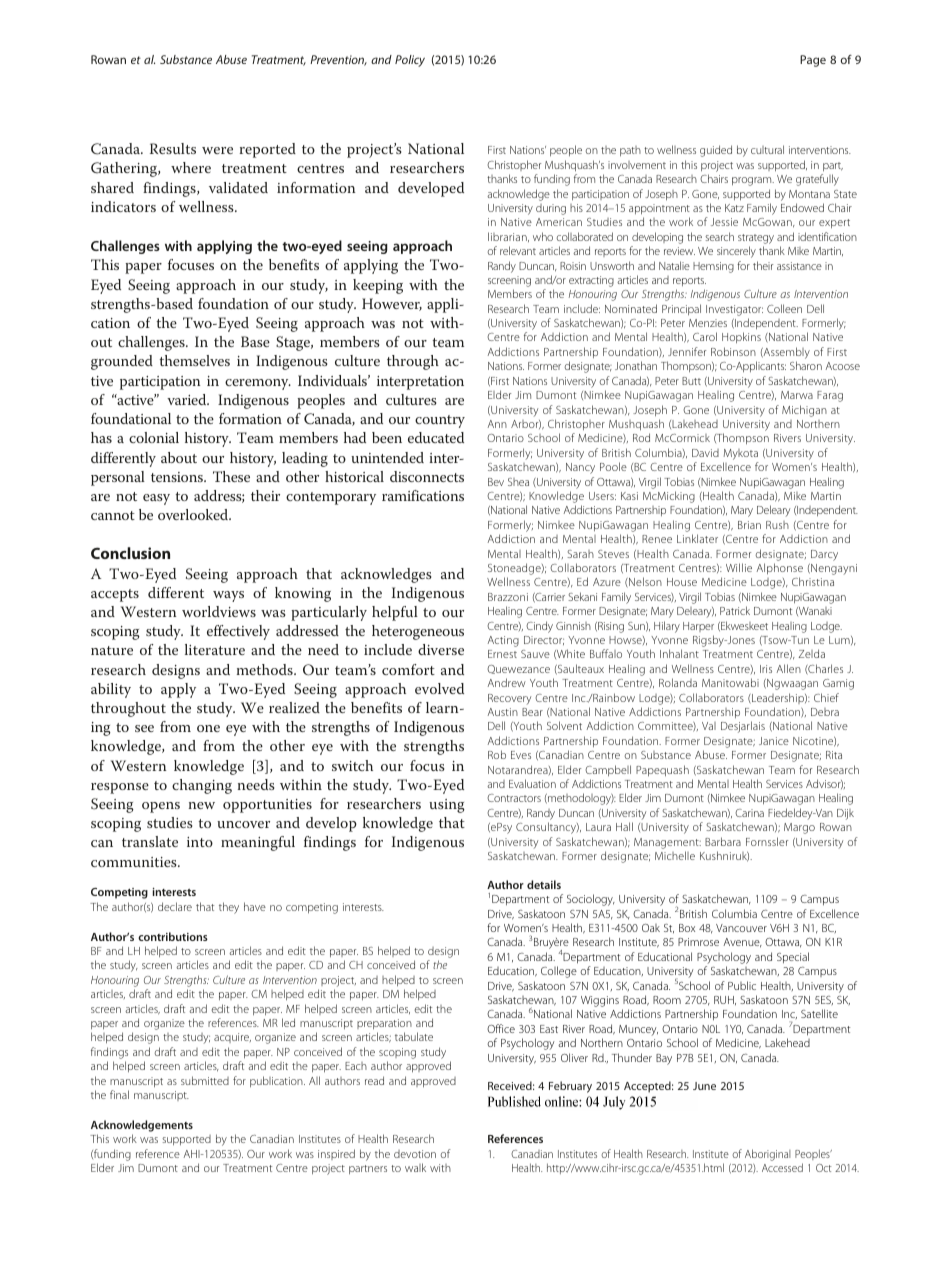  What do you see at coordinates (173, 148) in the screenshot?
I see `Results` at bounding box center [173, 148].
